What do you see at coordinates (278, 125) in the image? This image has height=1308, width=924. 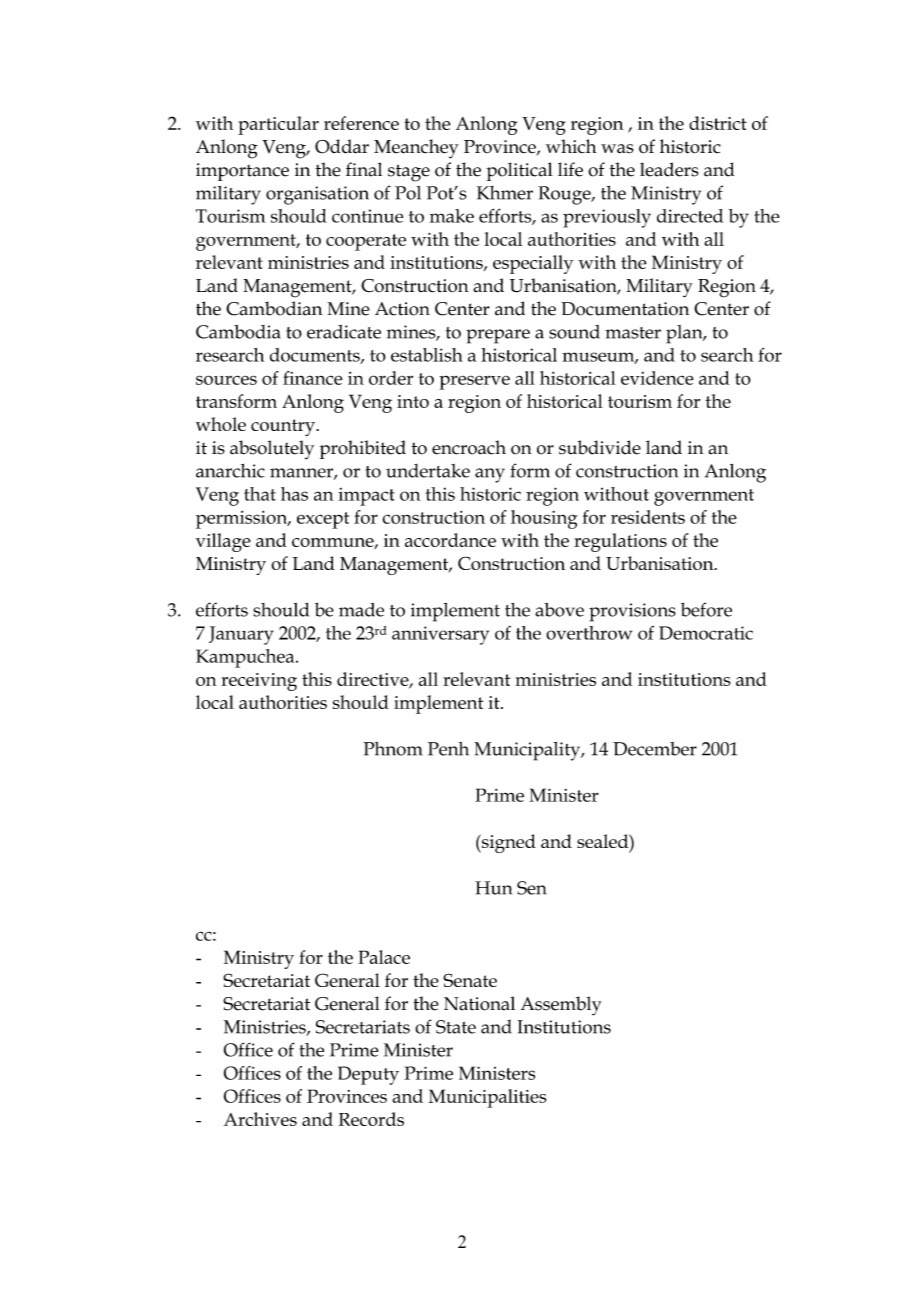 I see `particular` at bounding box center [278, 125].
